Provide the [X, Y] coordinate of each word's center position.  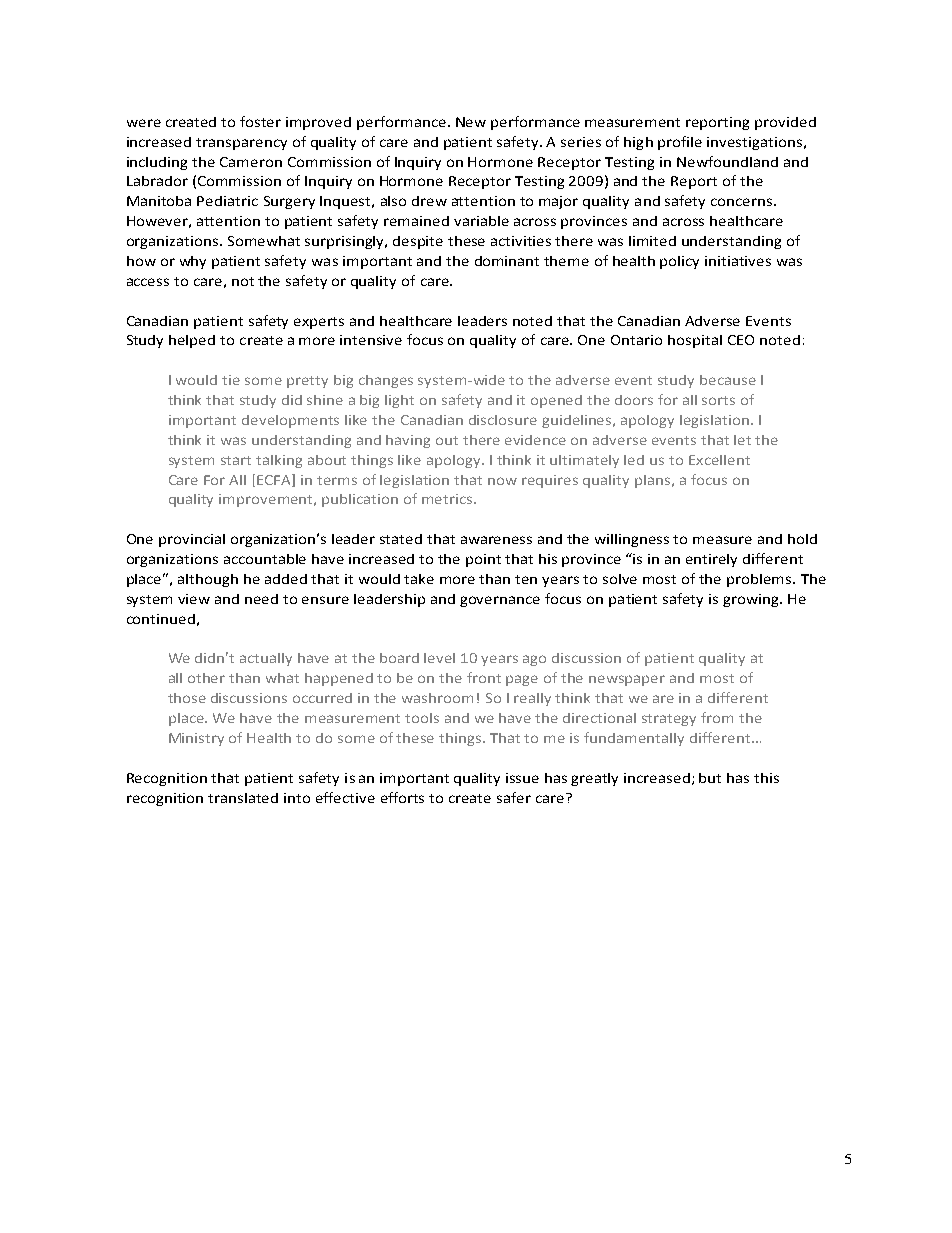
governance [500, 601]
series [581, 142]
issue [522, 778]
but [710, 778]
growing [752, 600]
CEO [741, 340]
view [194, 599]
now [502, 481]
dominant [507, 261]
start [236, 460]
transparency [241, 144]
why [193, 262]
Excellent [719, 460]
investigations [754, 143]
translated [243, 798]
